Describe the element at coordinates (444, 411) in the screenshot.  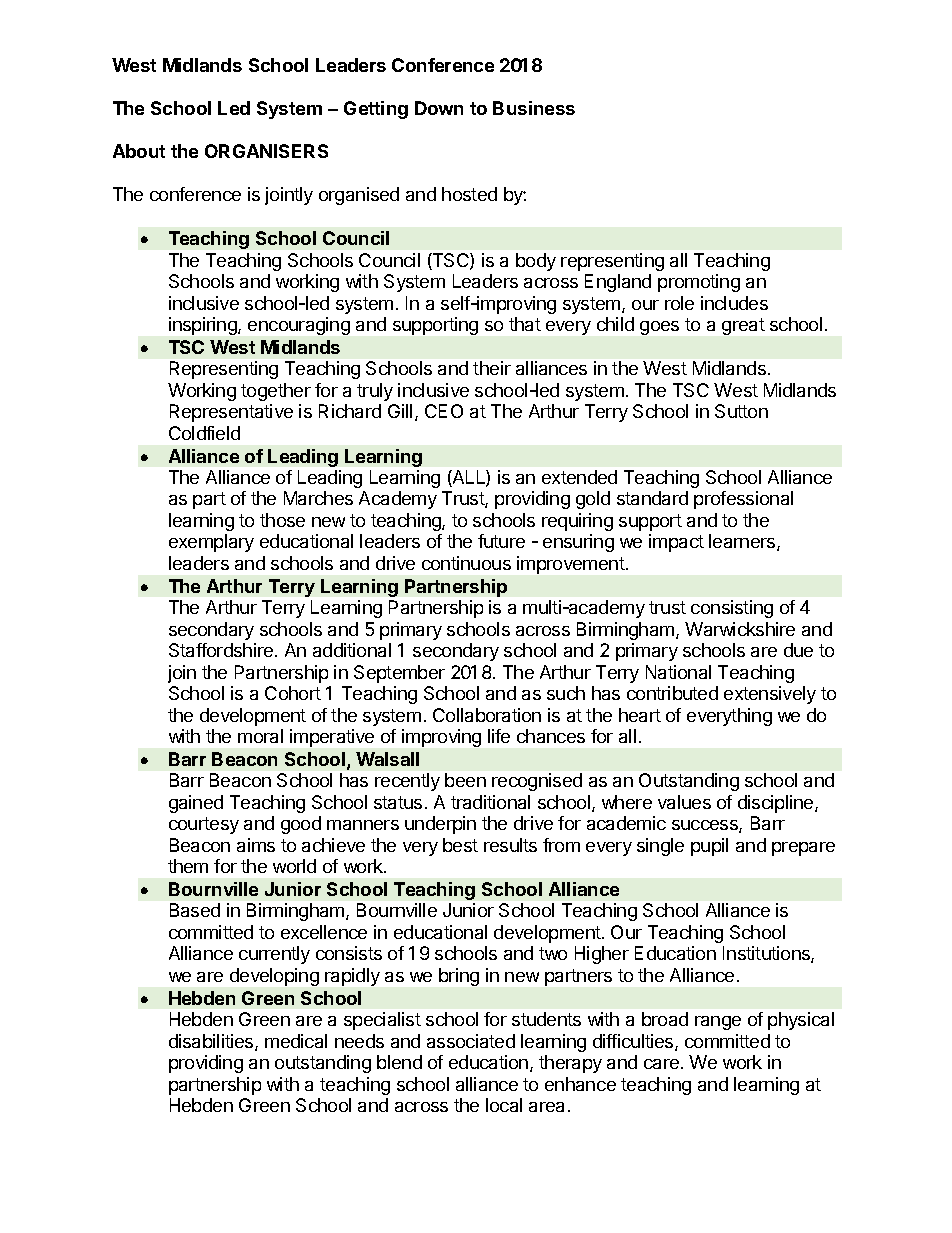
I see `CEO` at that location.
